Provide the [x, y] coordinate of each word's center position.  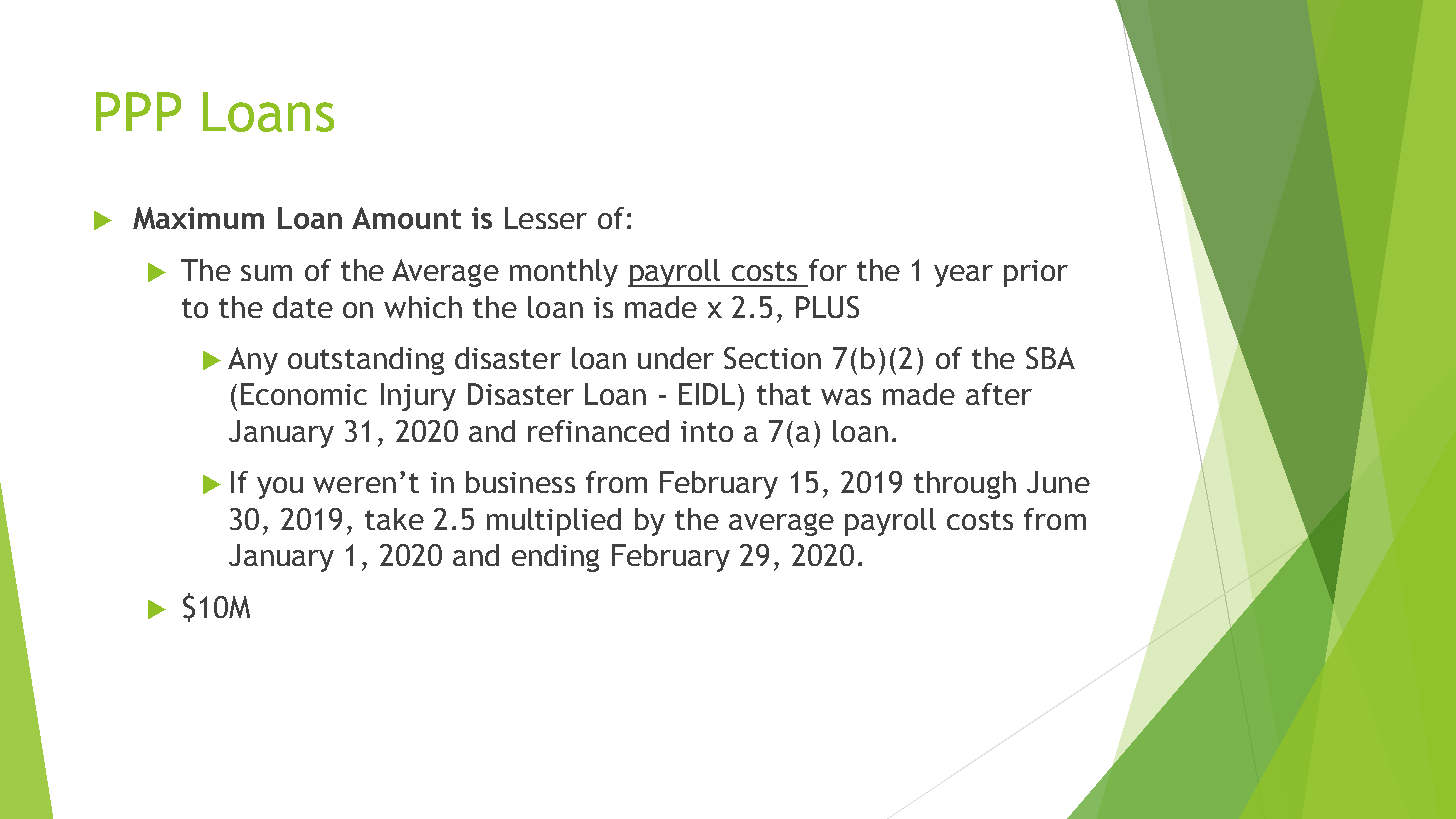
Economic [304, 394]
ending [555, 558]
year [963, 276]
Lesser [546, 218]
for [828, 270]
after [999, 394]
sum [266, 273]
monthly [564, 273]
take [394, 519]
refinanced [598, 431]
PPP [138, 111]
